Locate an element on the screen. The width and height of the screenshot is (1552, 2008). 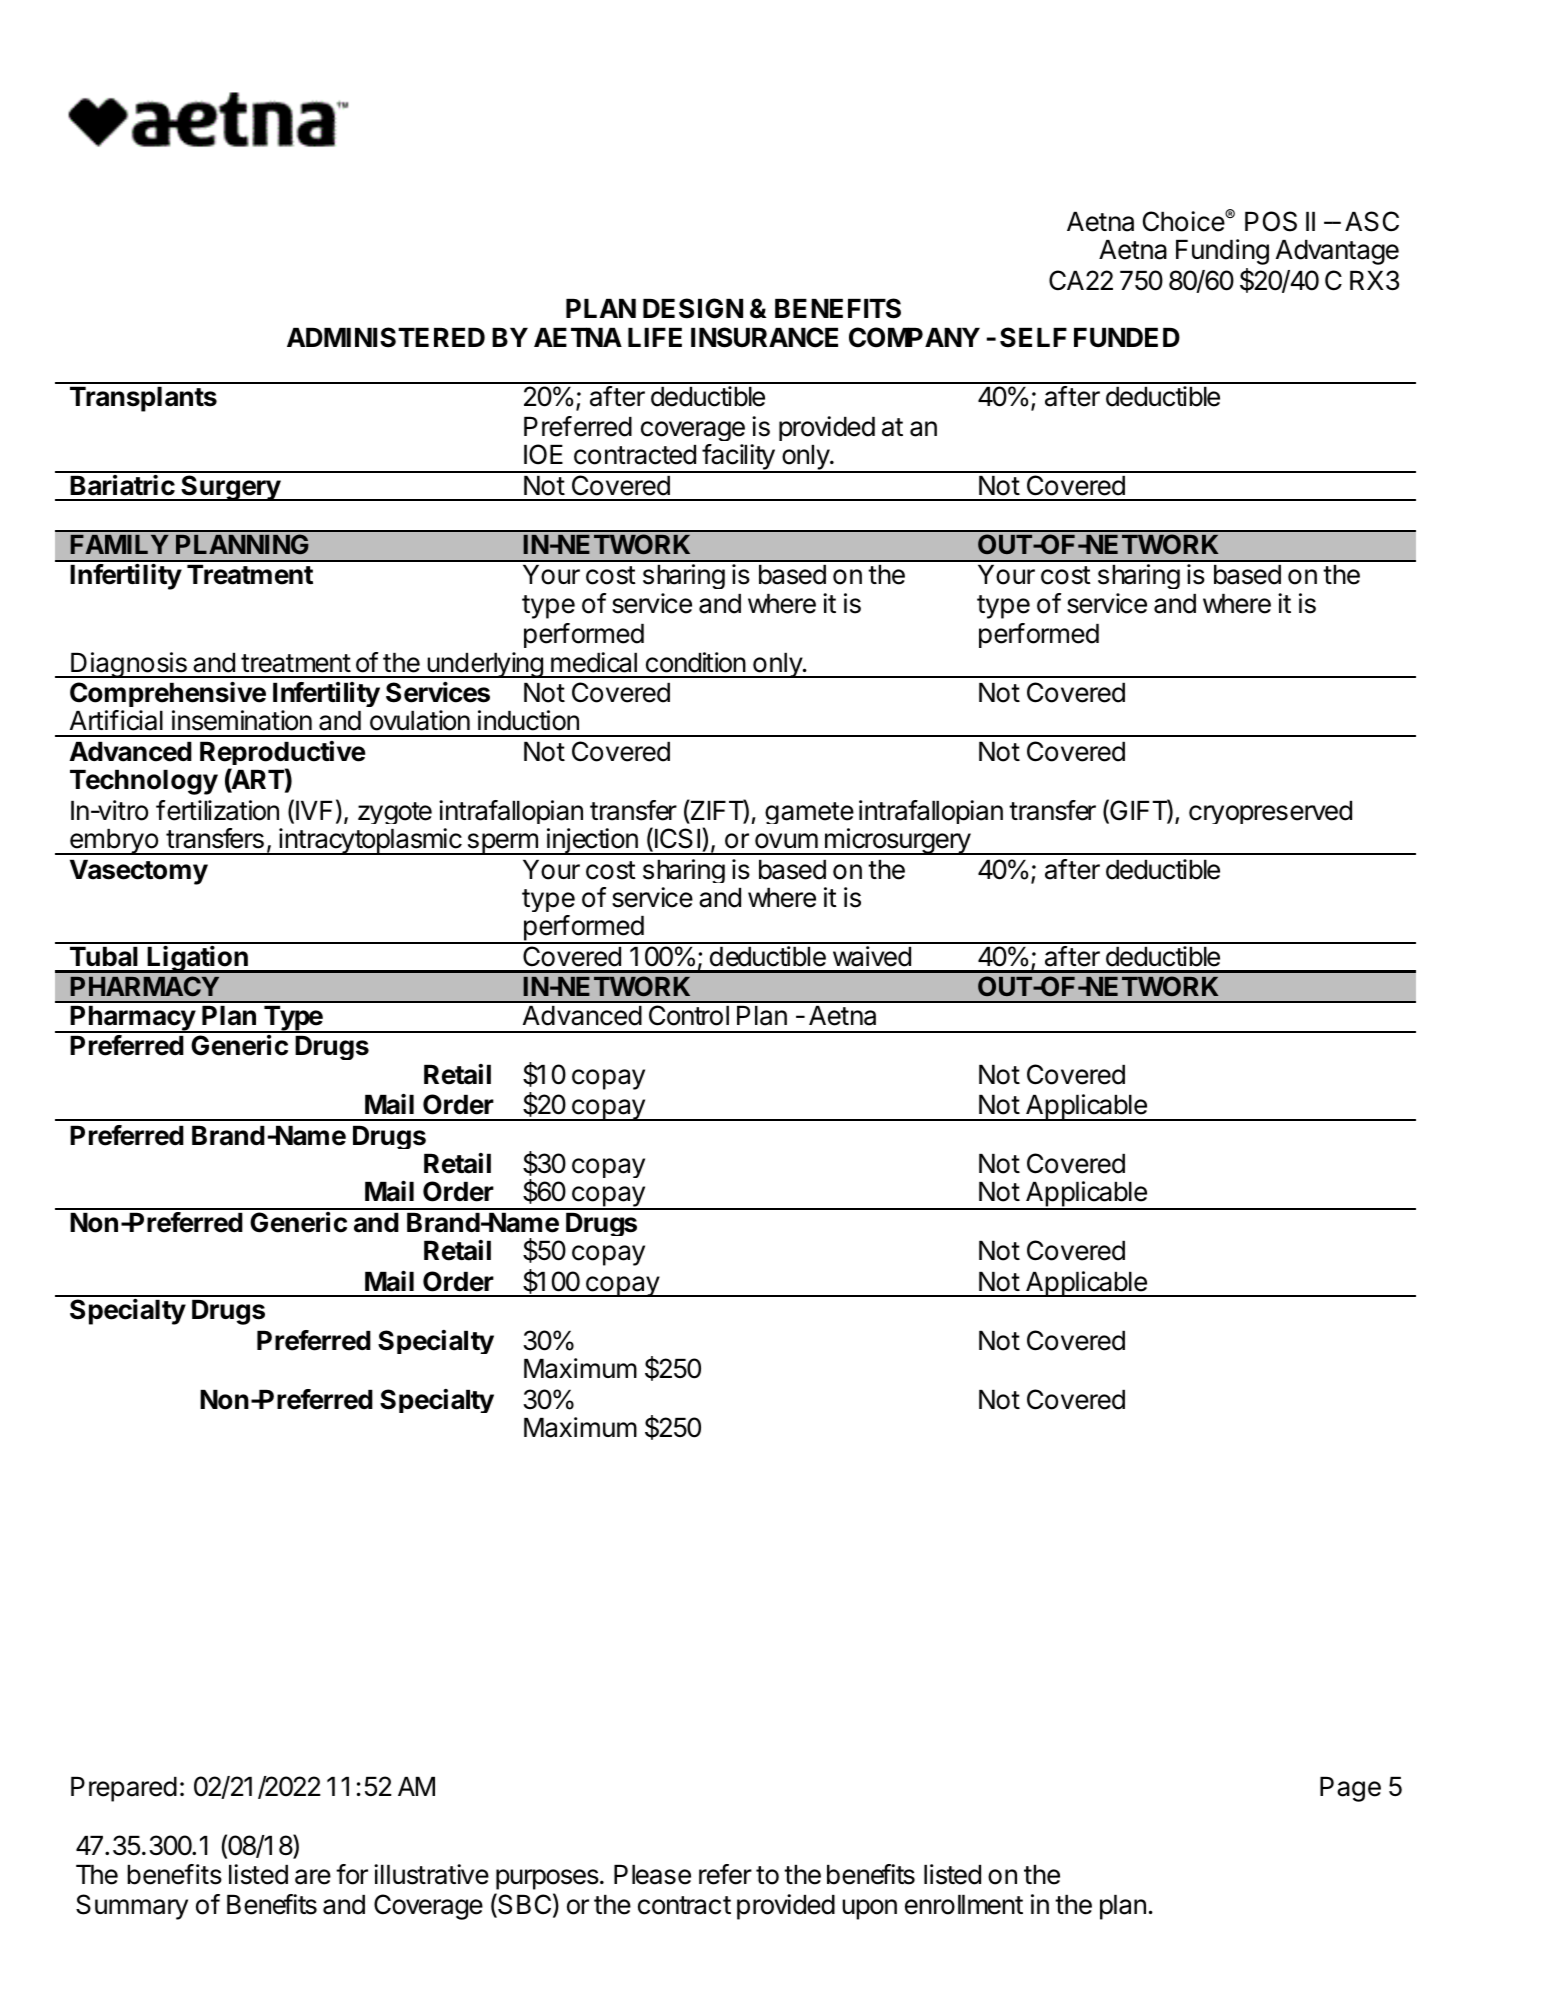
Funding is located at coordinates (1222, 252).
